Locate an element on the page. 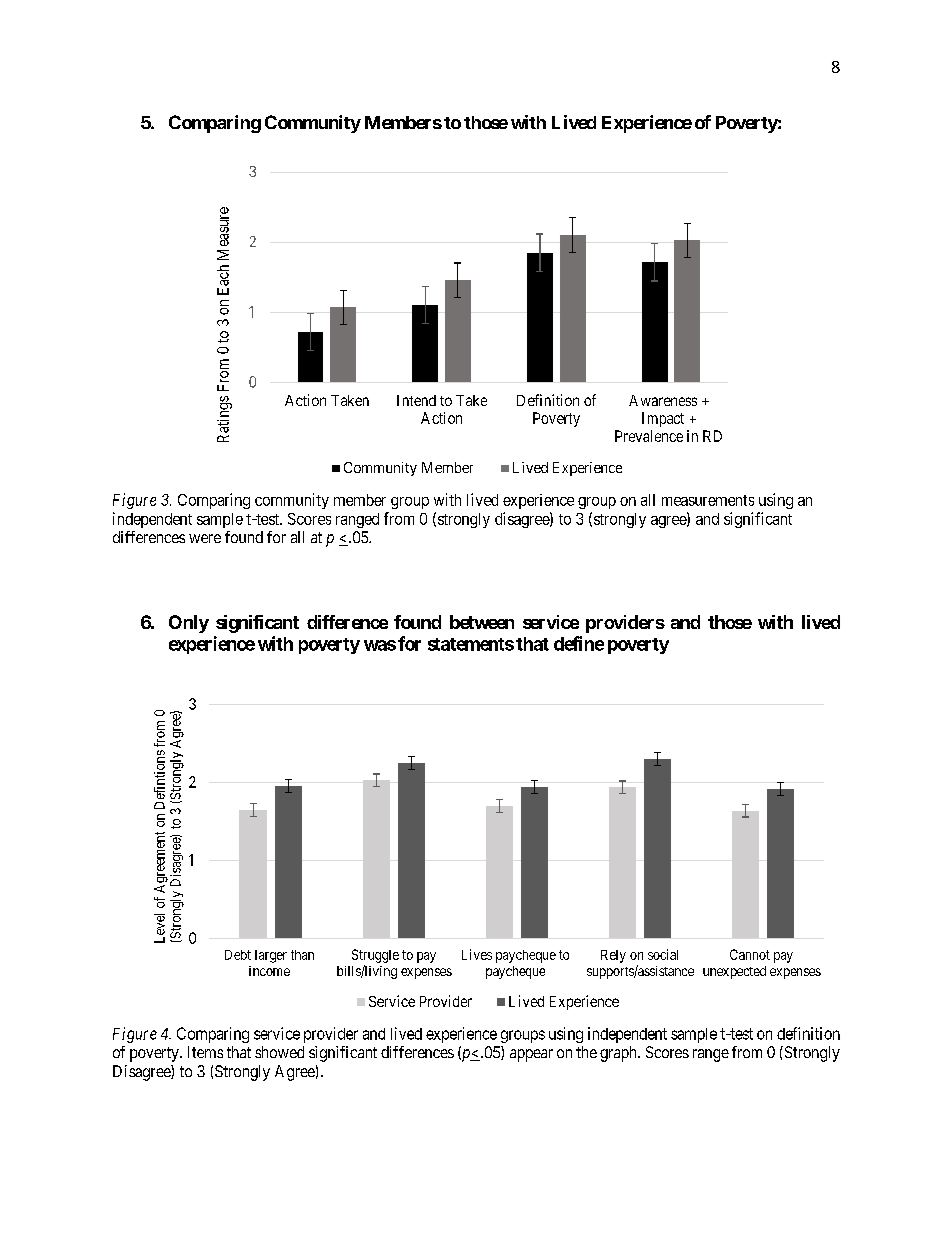  Prevalence is located at coordinates (649, 436).
